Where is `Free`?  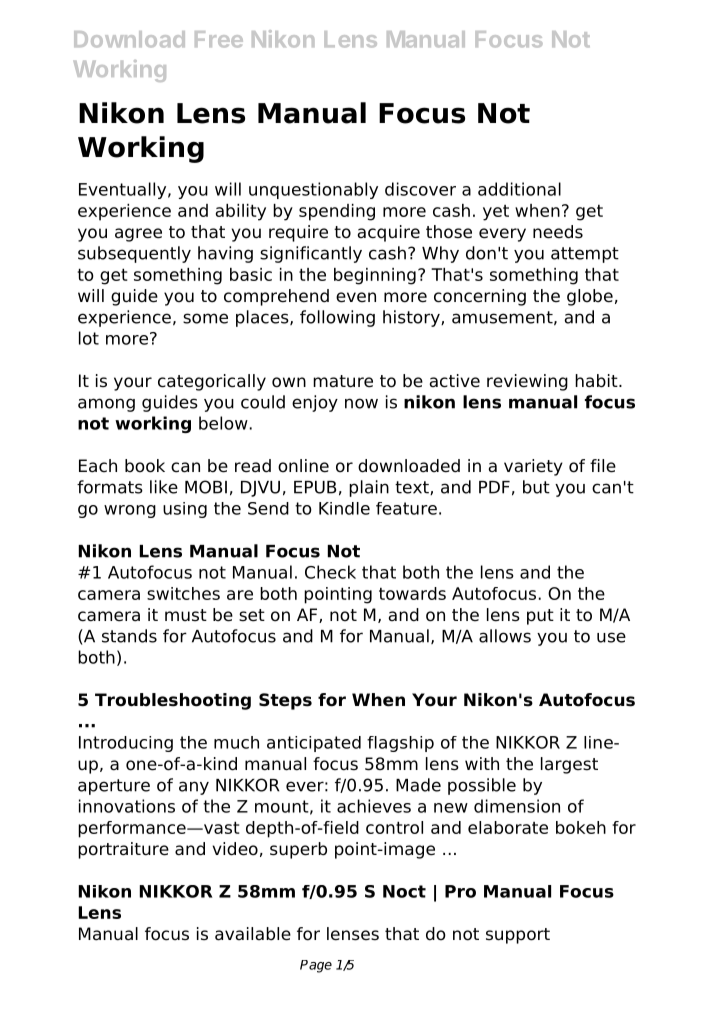
Free is located at coordinates (219, 39).
